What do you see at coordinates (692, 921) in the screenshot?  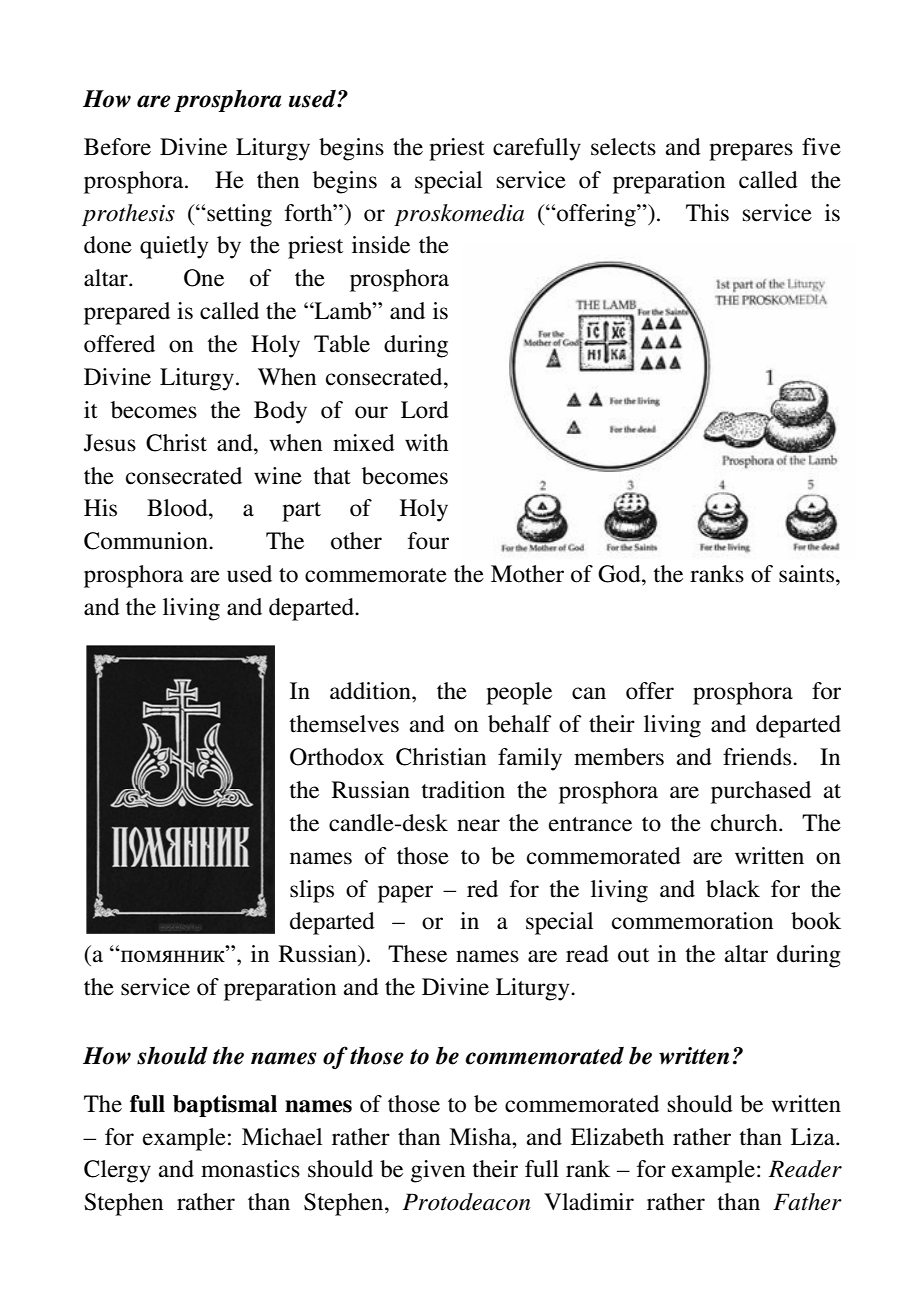 I see `commemoration` at bounding box center [692, 921].
